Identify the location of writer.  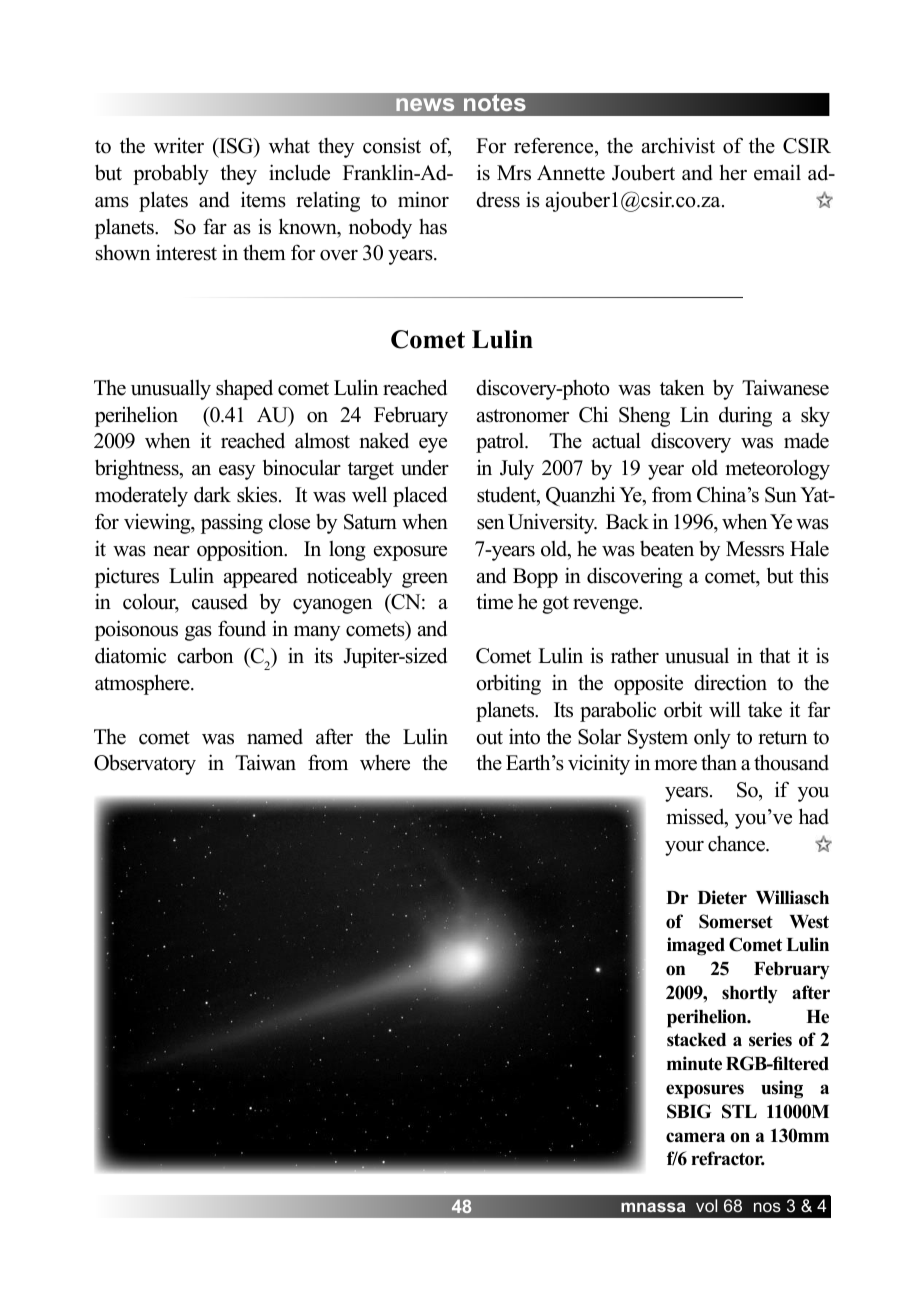
(179, 146).
